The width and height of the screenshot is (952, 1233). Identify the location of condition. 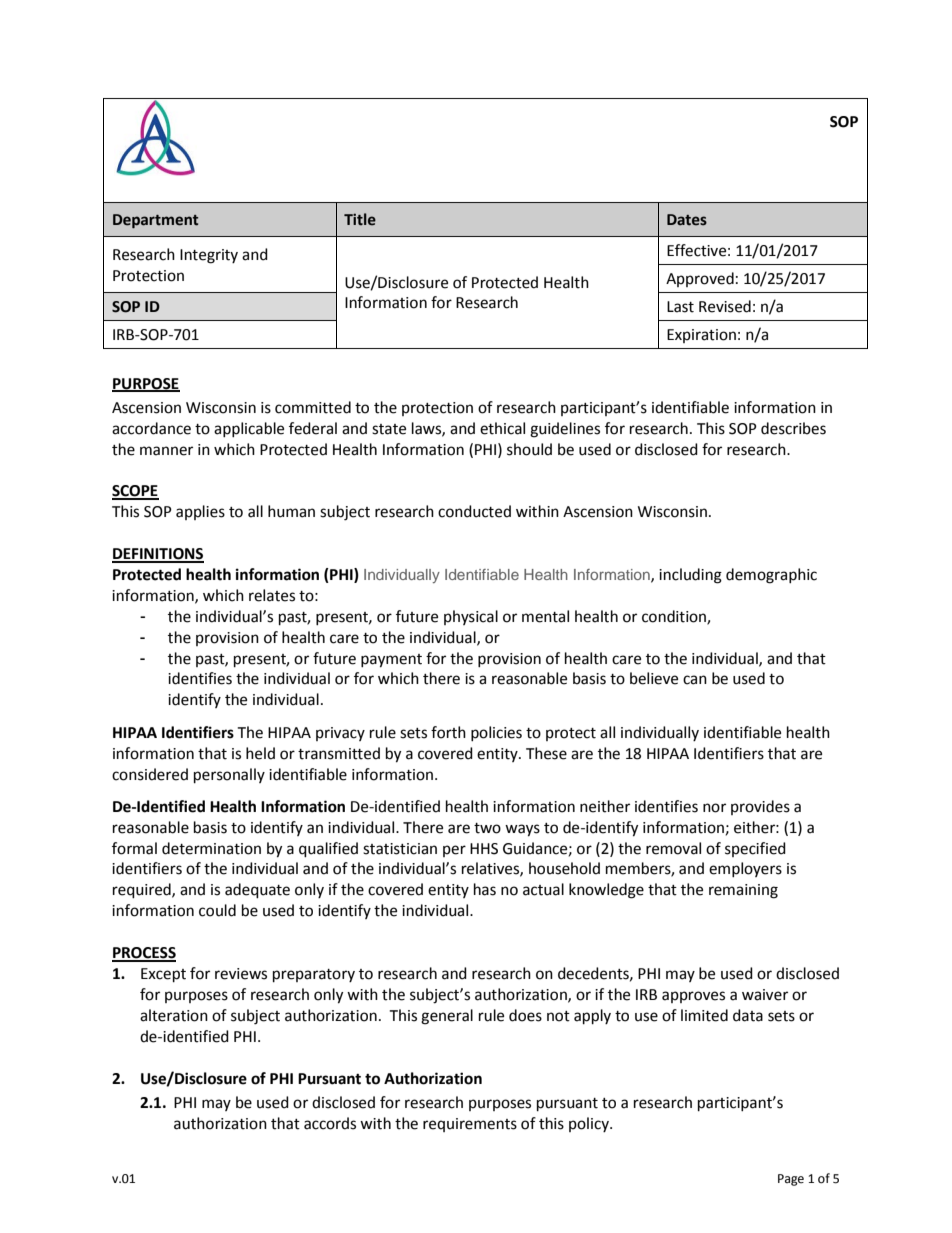
(675, 617).
